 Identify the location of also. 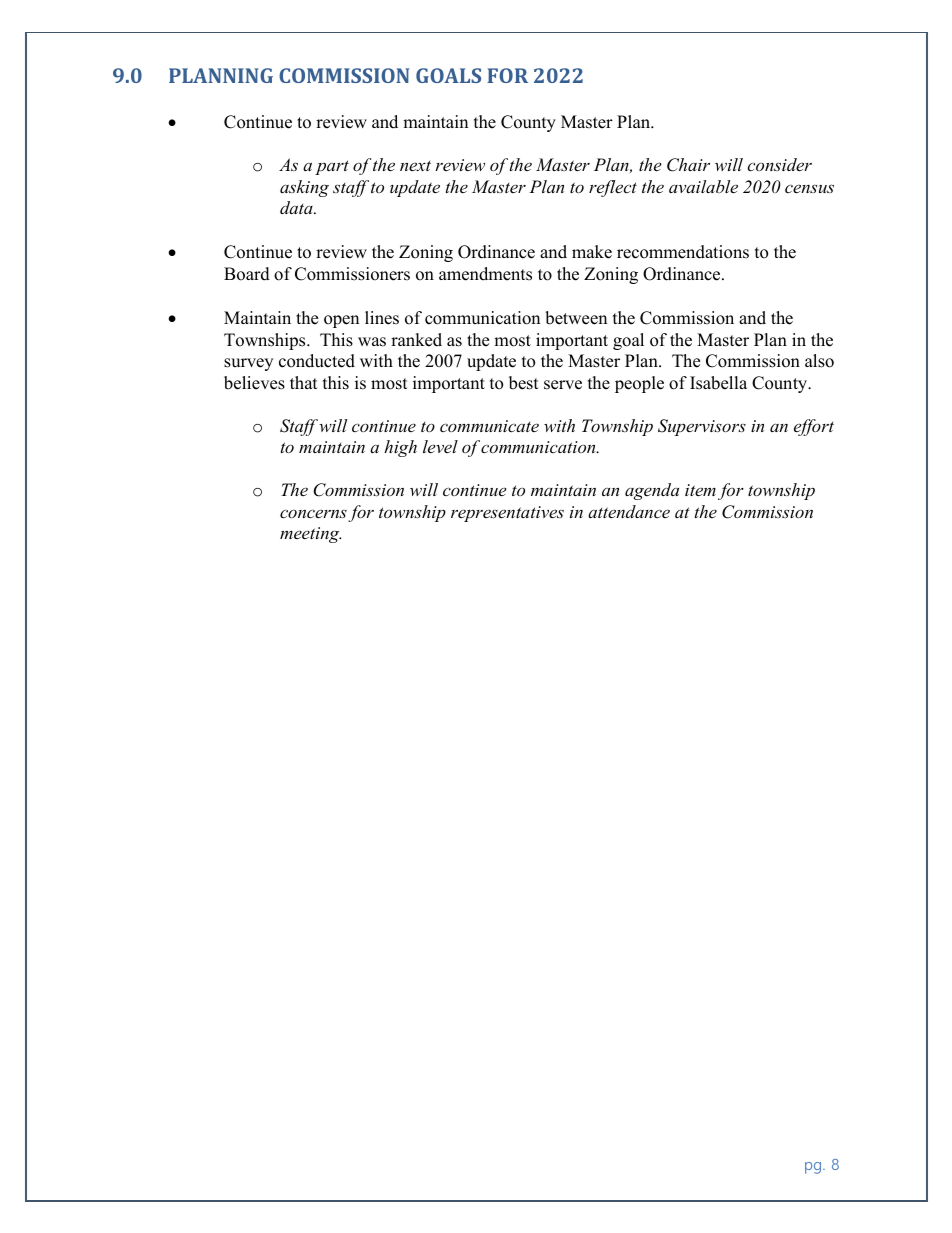
(819, 361).
